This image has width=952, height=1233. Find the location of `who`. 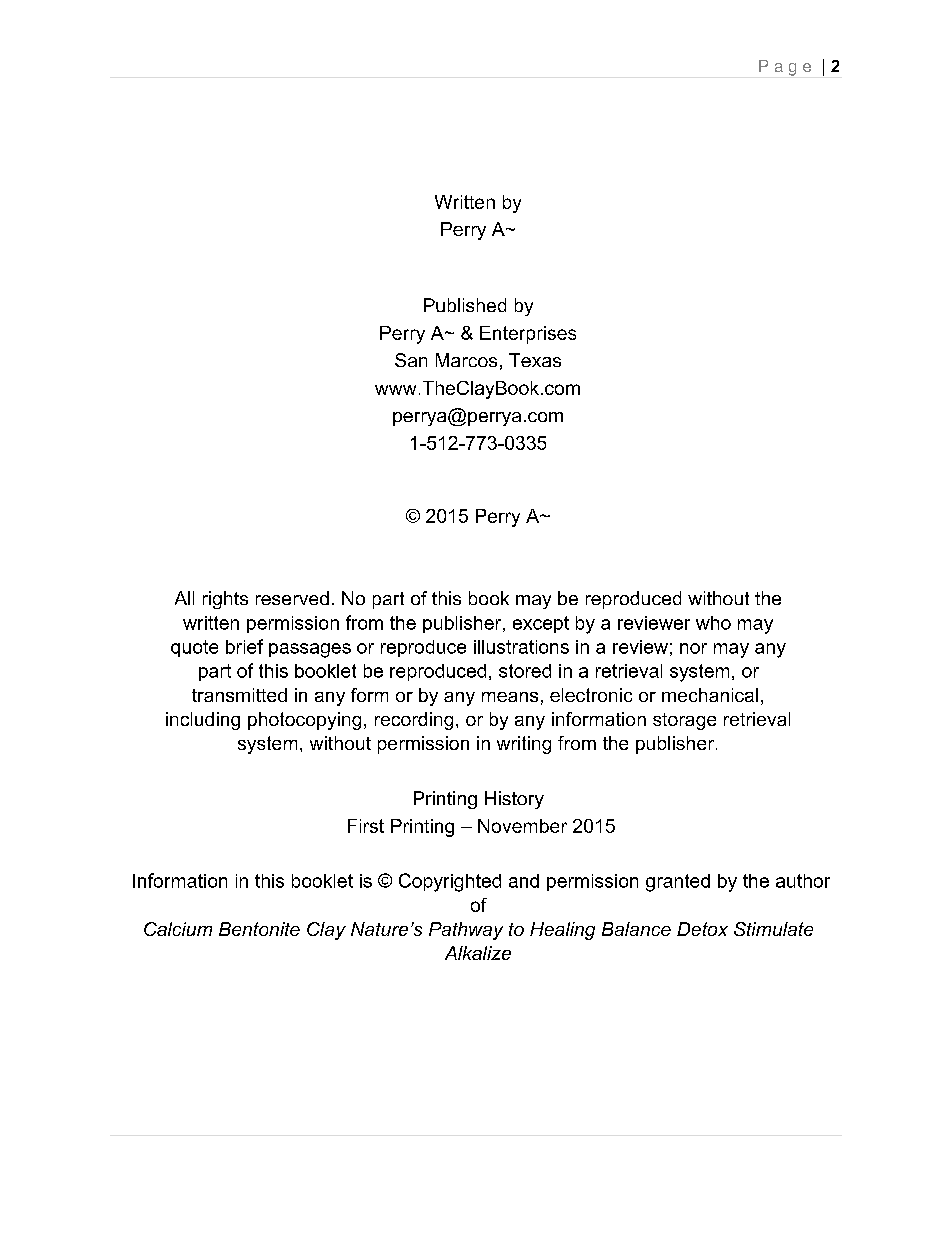

who is located at coordinates (713, 623).
